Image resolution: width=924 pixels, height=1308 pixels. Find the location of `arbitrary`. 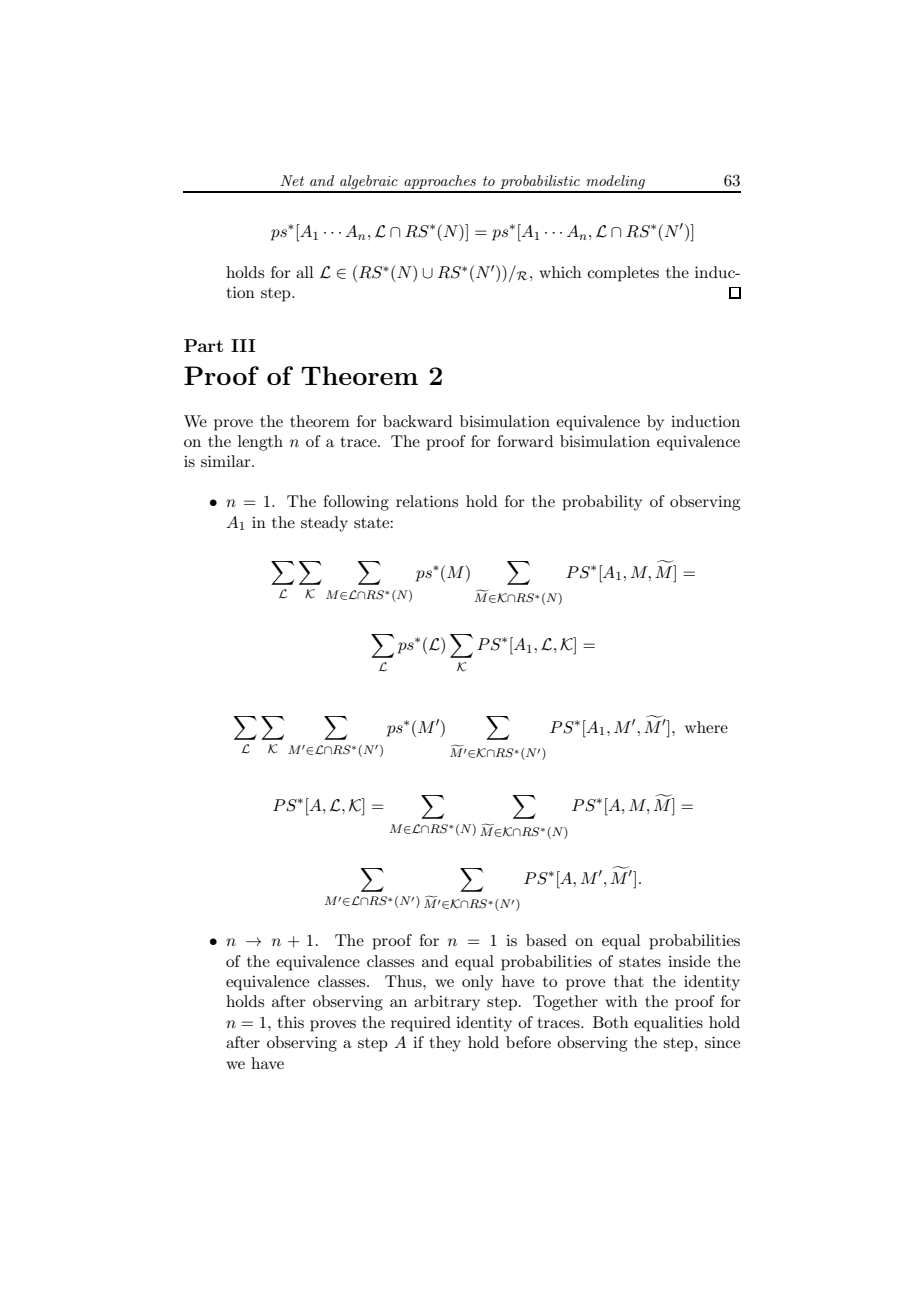

arbitrary is located at coordinates (447, 1003).
